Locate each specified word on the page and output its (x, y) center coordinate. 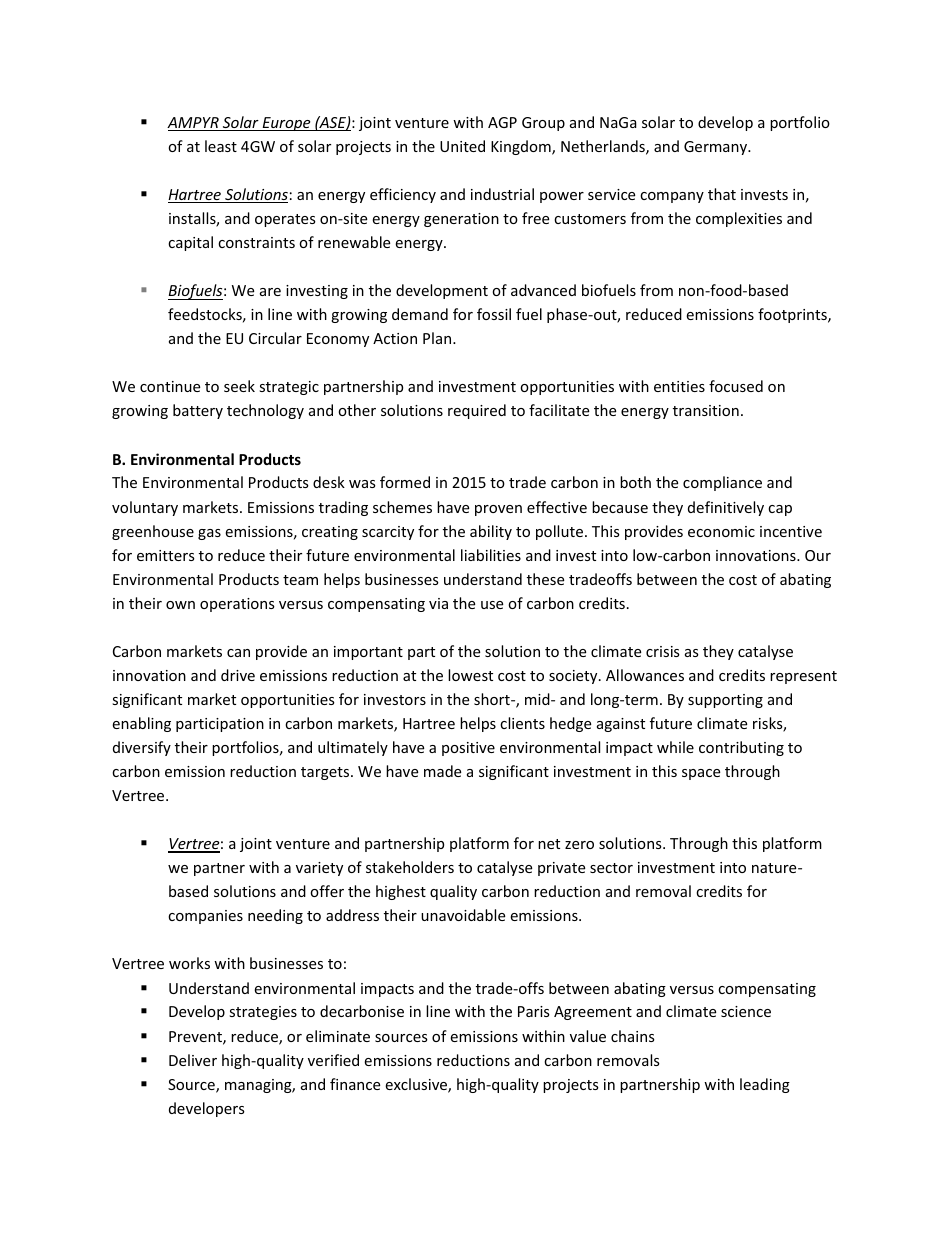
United (462, 146)
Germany (717, 148)
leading (765, 1085)
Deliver (193, 1060)
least (221, 146)
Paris (534, 1011)
